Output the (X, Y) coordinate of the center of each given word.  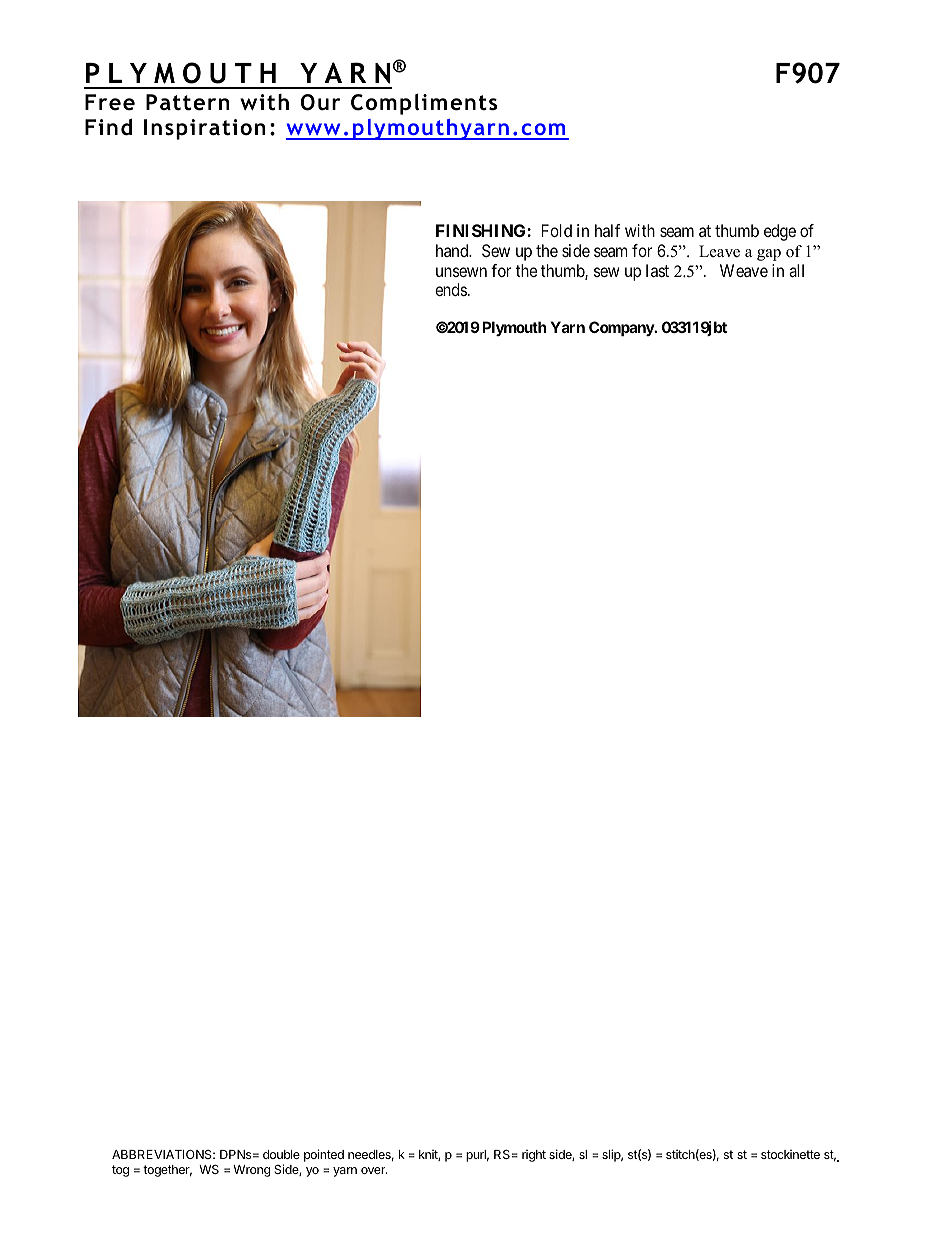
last (657, 270)
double (281, 1154)
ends (451, 289)
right (534, 1156)
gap (769, 255)
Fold (557, 230)
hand (453, 250)
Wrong (252, 1171)
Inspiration (205, 129)
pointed (324, 1155)
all (796, 270)
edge (780, 232)
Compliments (424, 104)
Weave (744, 270)
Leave (719, 251)
